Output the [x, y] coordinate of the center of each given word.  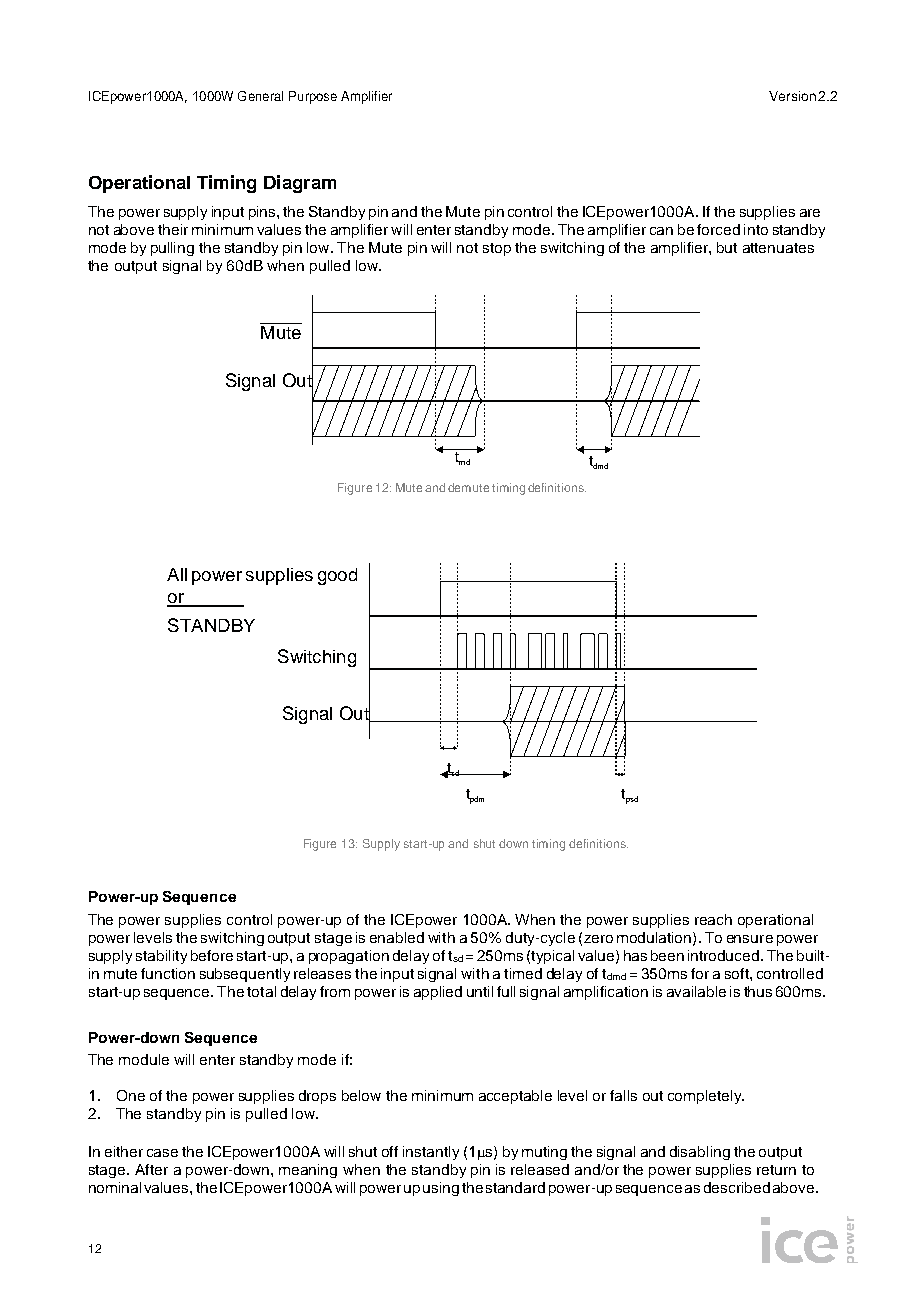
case [162, 1153]
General [260, 96]
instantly [431, 1153]
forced [718, 229]
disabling [700, 1153]
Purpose [313, 97]
